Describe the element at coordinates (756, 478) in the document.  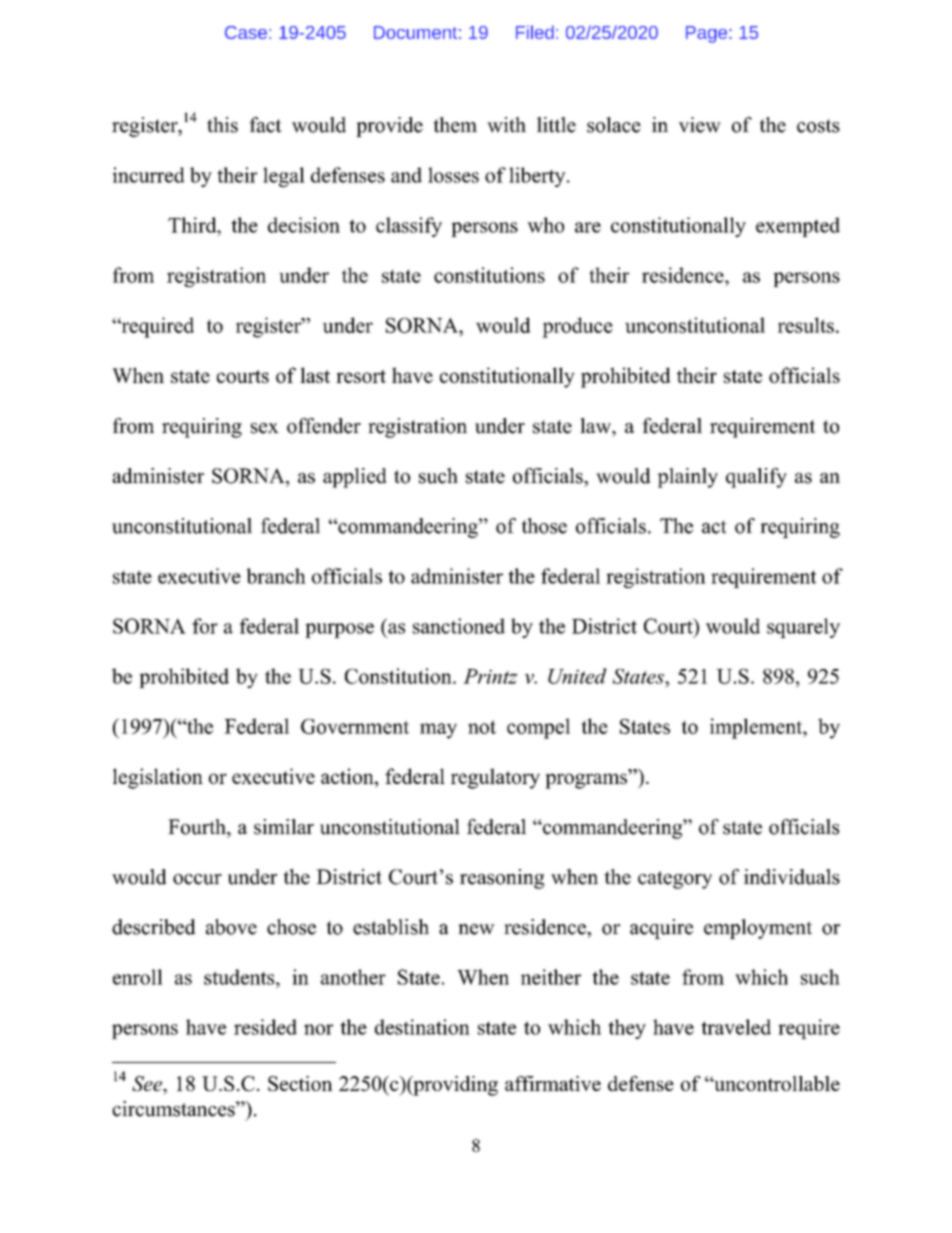
I see `qualify` at that location.
